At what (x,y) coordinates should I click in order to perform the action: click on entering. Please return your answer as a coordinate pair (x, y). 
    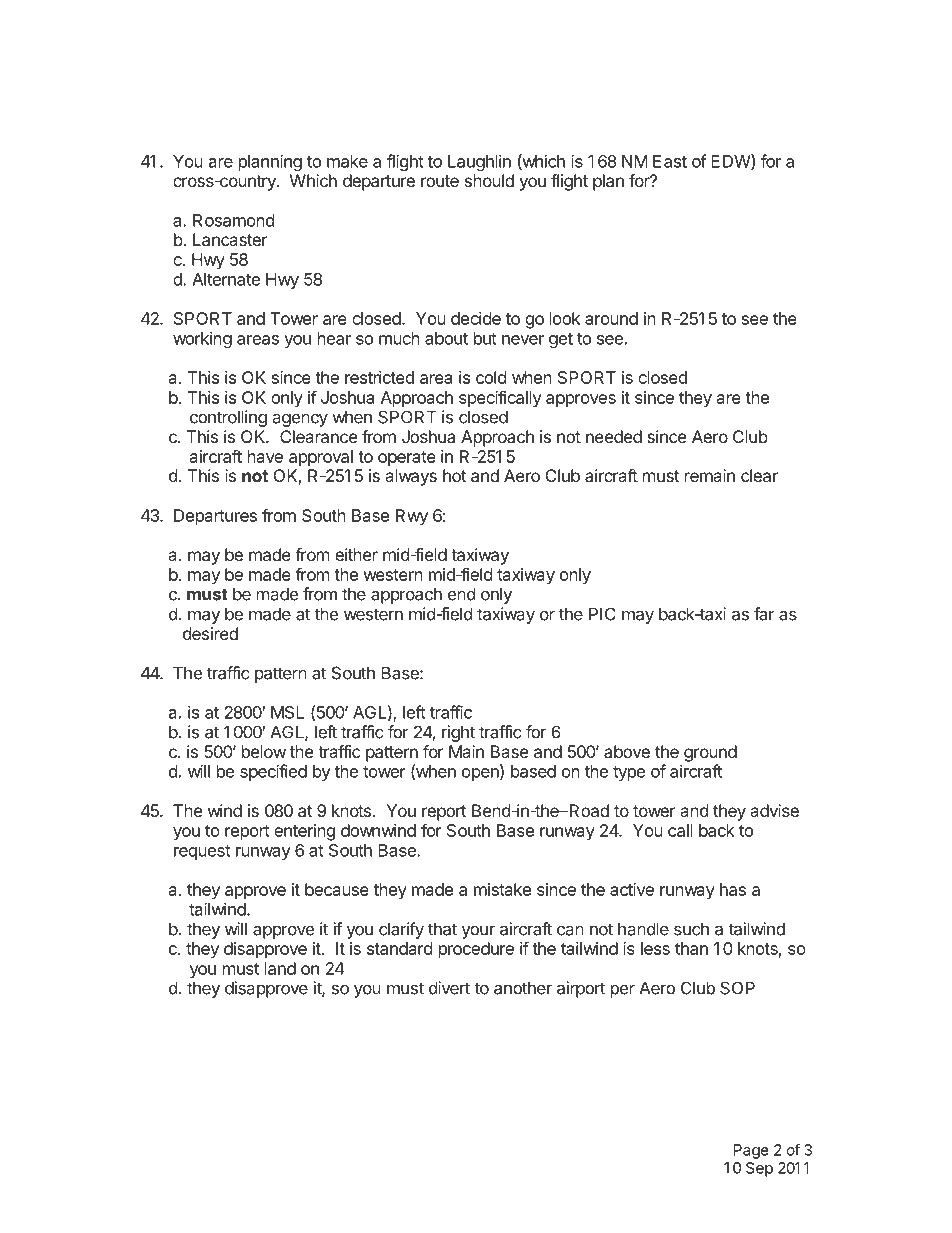
    Looking at the image, I should click on (304, 832).
